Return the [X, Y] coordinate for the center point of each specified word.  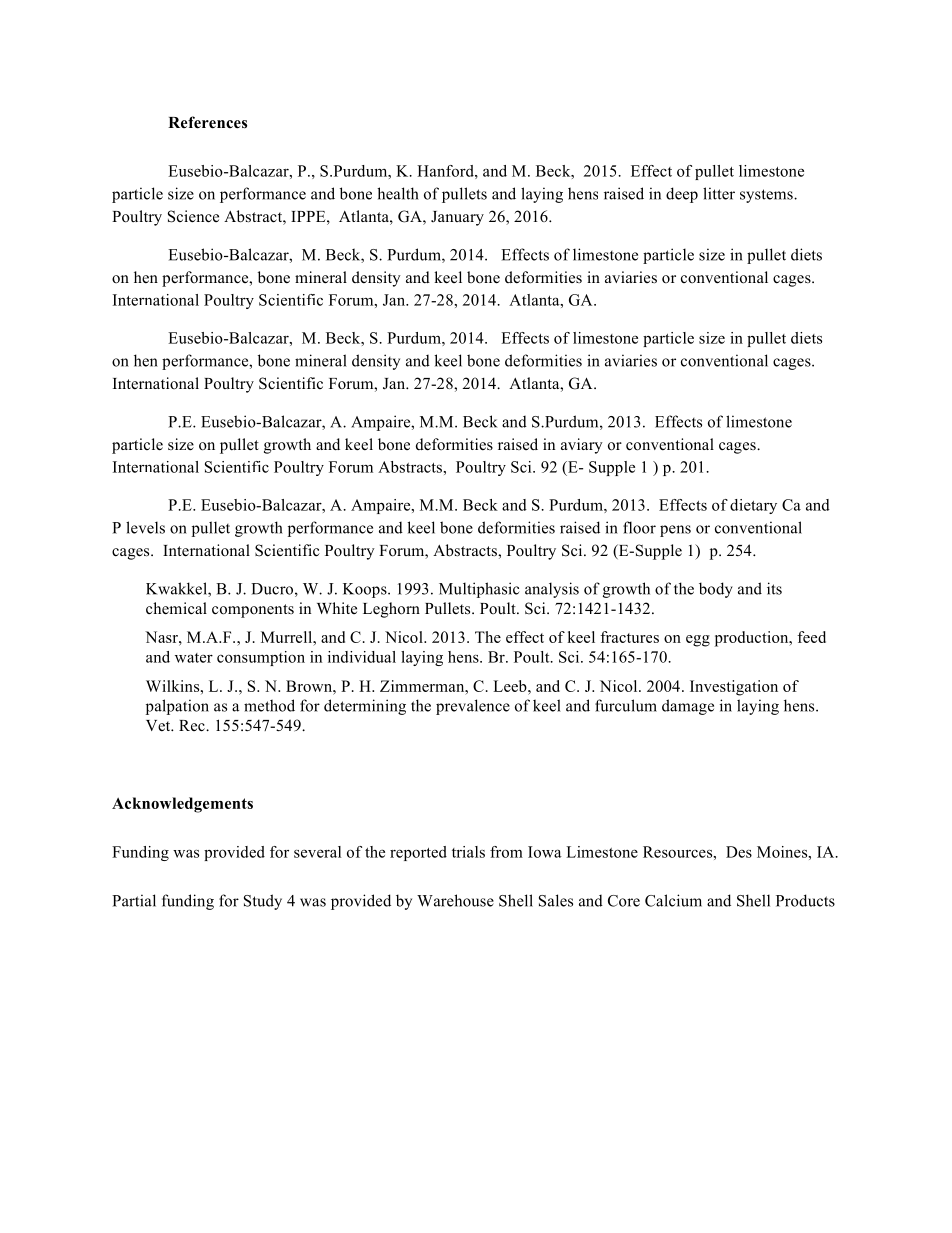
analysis [552, 590]
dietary [753, 506]
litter [719, 193]
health [398, 193]
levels [145, 527]
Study [263, 902]
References [207, 122]
